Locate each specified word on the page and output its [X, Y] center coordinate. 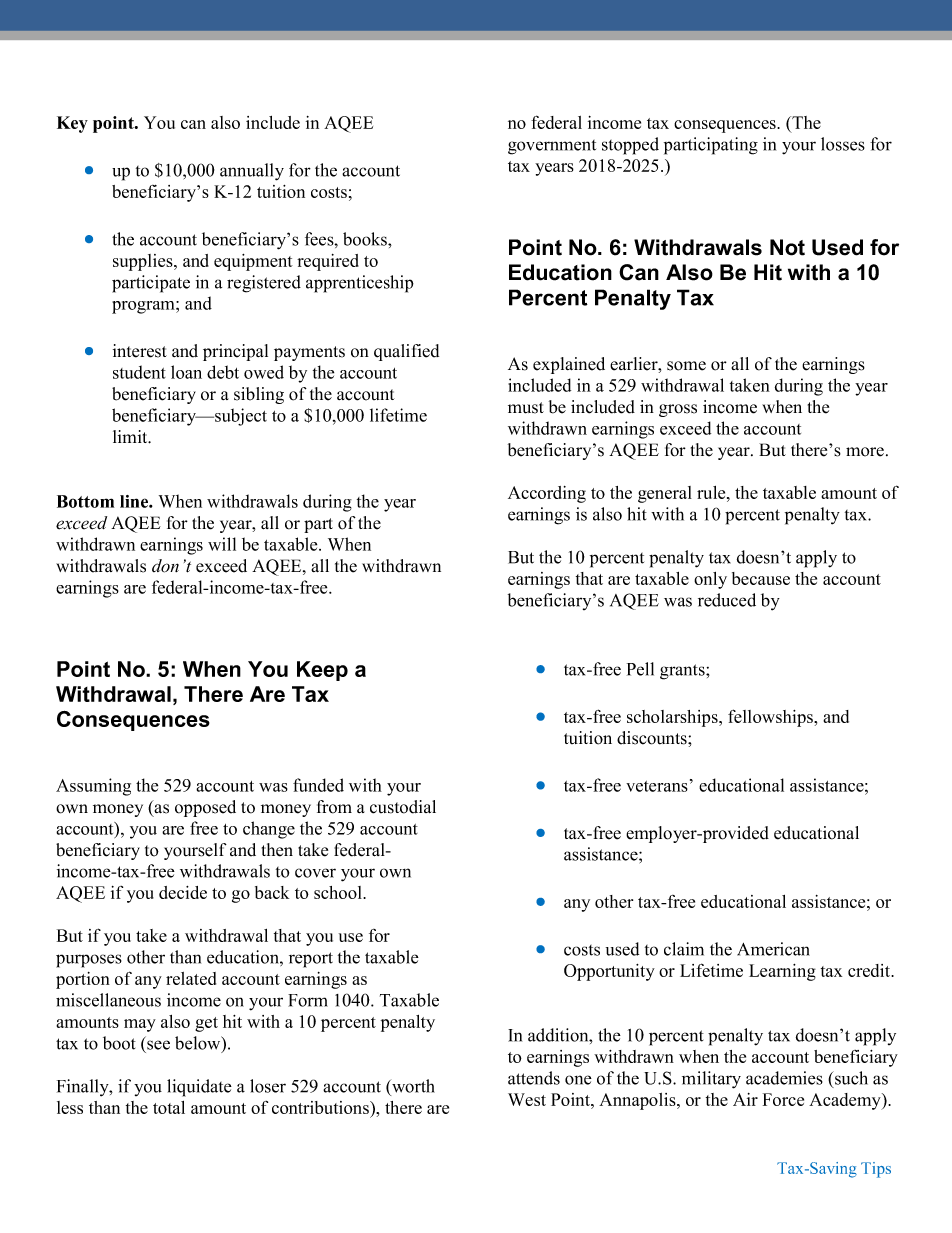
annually [252, 172]
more [865, 452]
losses [843, 144]
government [552, 147]
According [547, 494]
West [527, 1099]
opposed [205, 808]
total [169, 1107]
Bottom [85, 501]
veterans [657, 786]
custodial [403, 807]
